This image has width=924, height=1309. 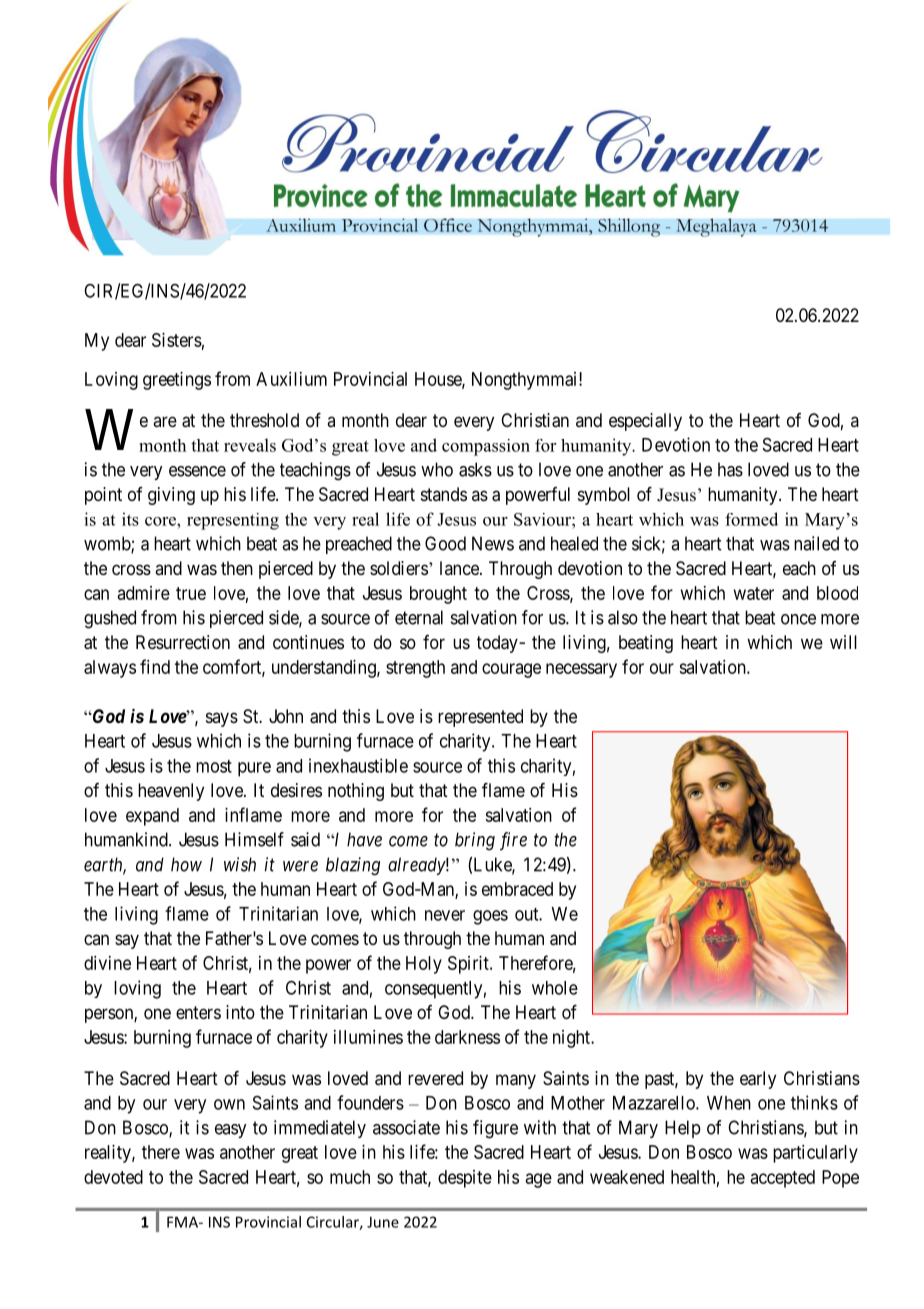 I want to click on despite, so click(x=465, y=1179).
